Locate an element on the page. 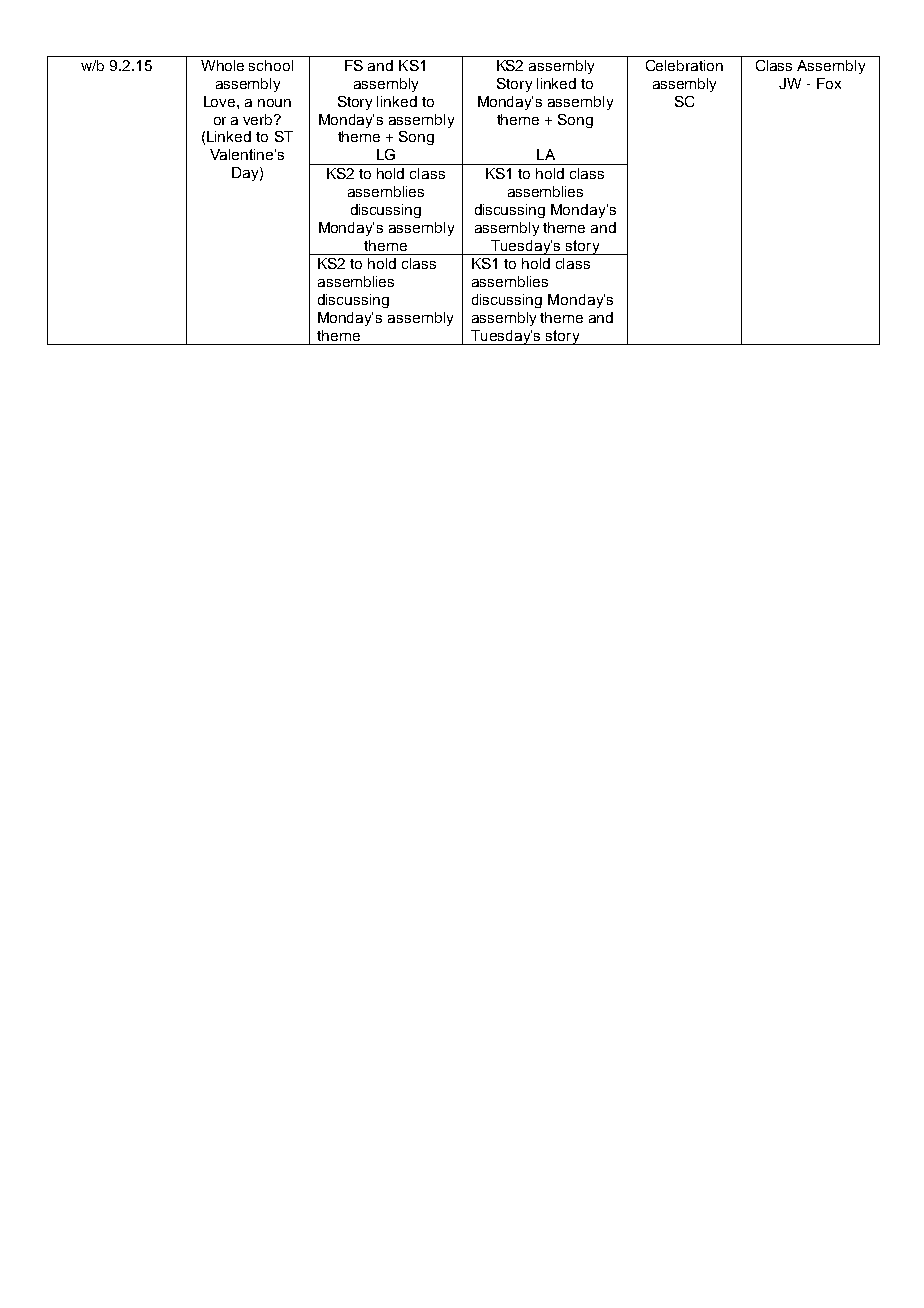 This page has width=924, height=1308. school is located at coordinates (271, 65).
